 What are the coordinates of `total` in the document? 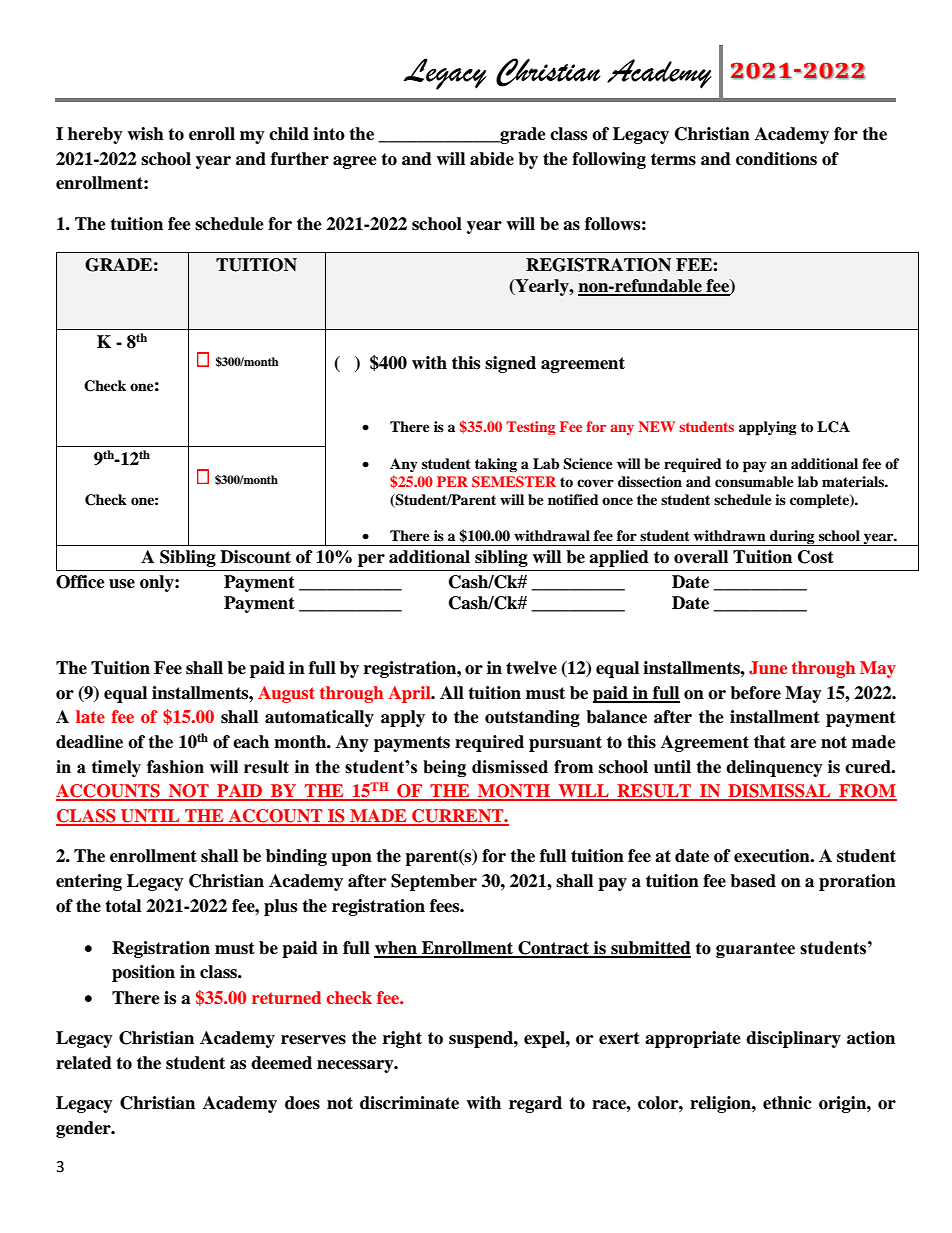 It's located at (123, 906).
